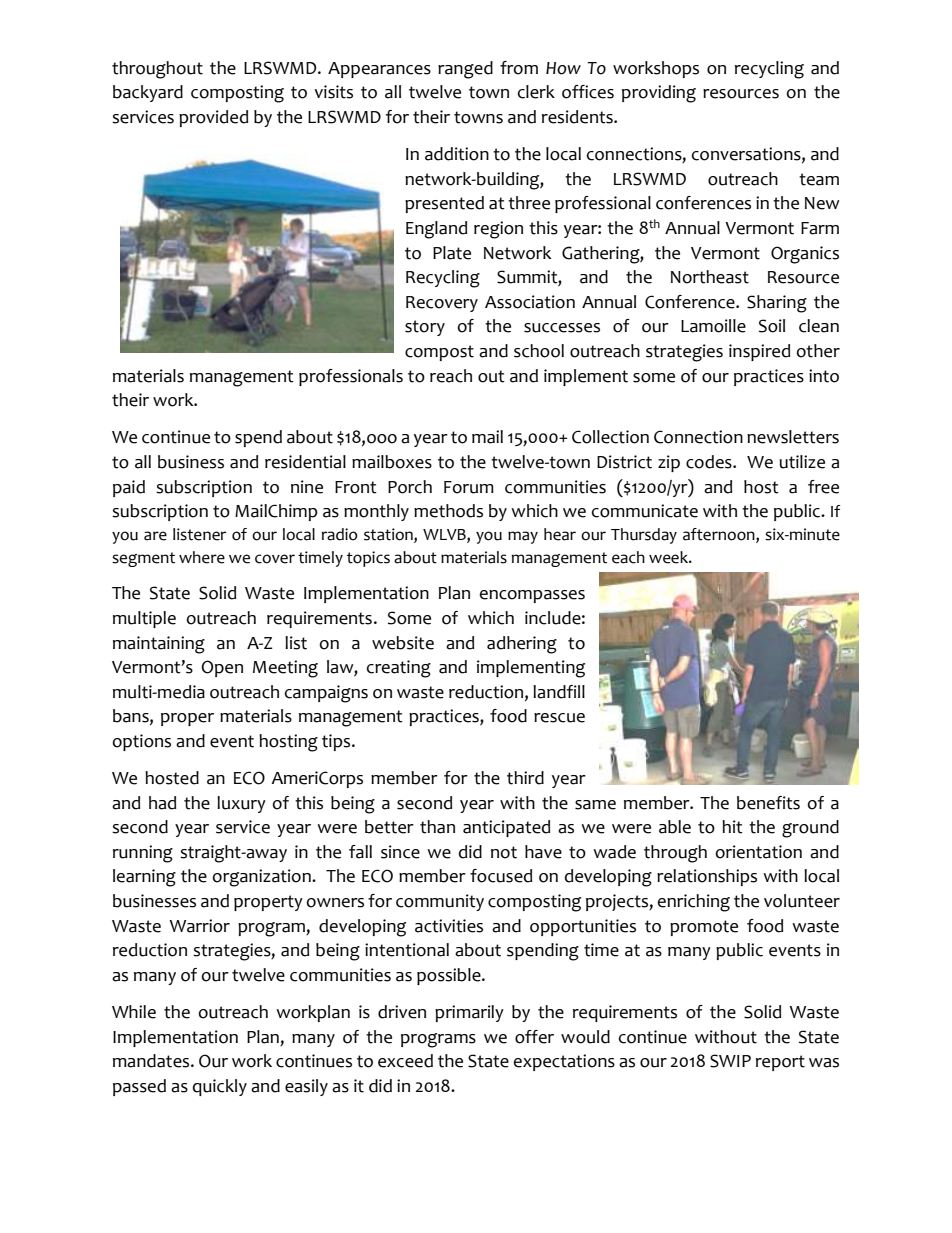  What do you see at coordinates (469, 1013) in the screenshot?
I see `primarily` at bounding box center [469, 1013].
